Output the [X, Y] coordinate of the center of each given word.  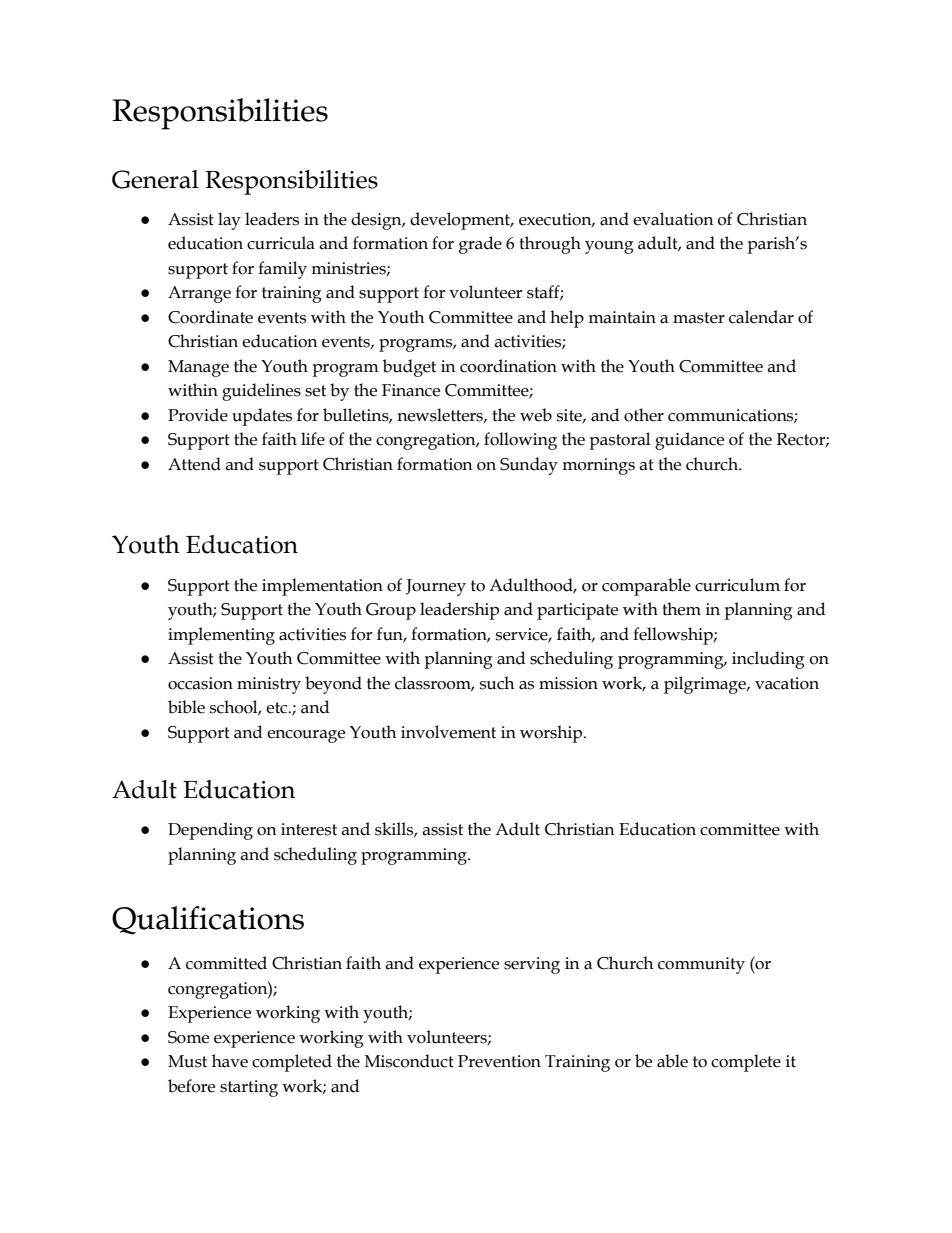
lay [229, 221]
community [701, 965]
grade [480, 245]
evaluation [673, 219]
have [230, 1061]
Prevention [499, 1061]
